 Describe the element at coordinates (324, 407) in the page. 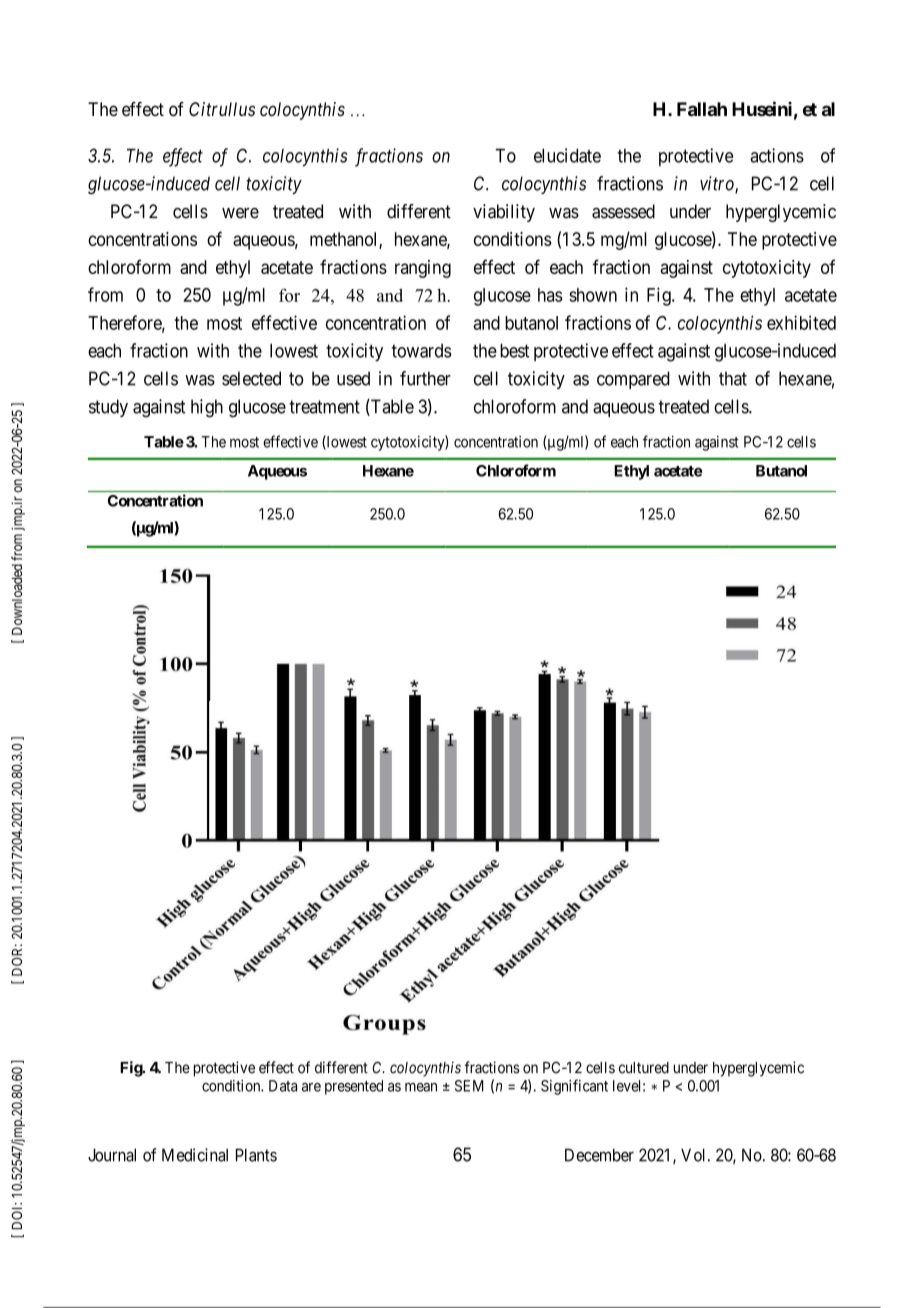

I see `treatment` at that location.
